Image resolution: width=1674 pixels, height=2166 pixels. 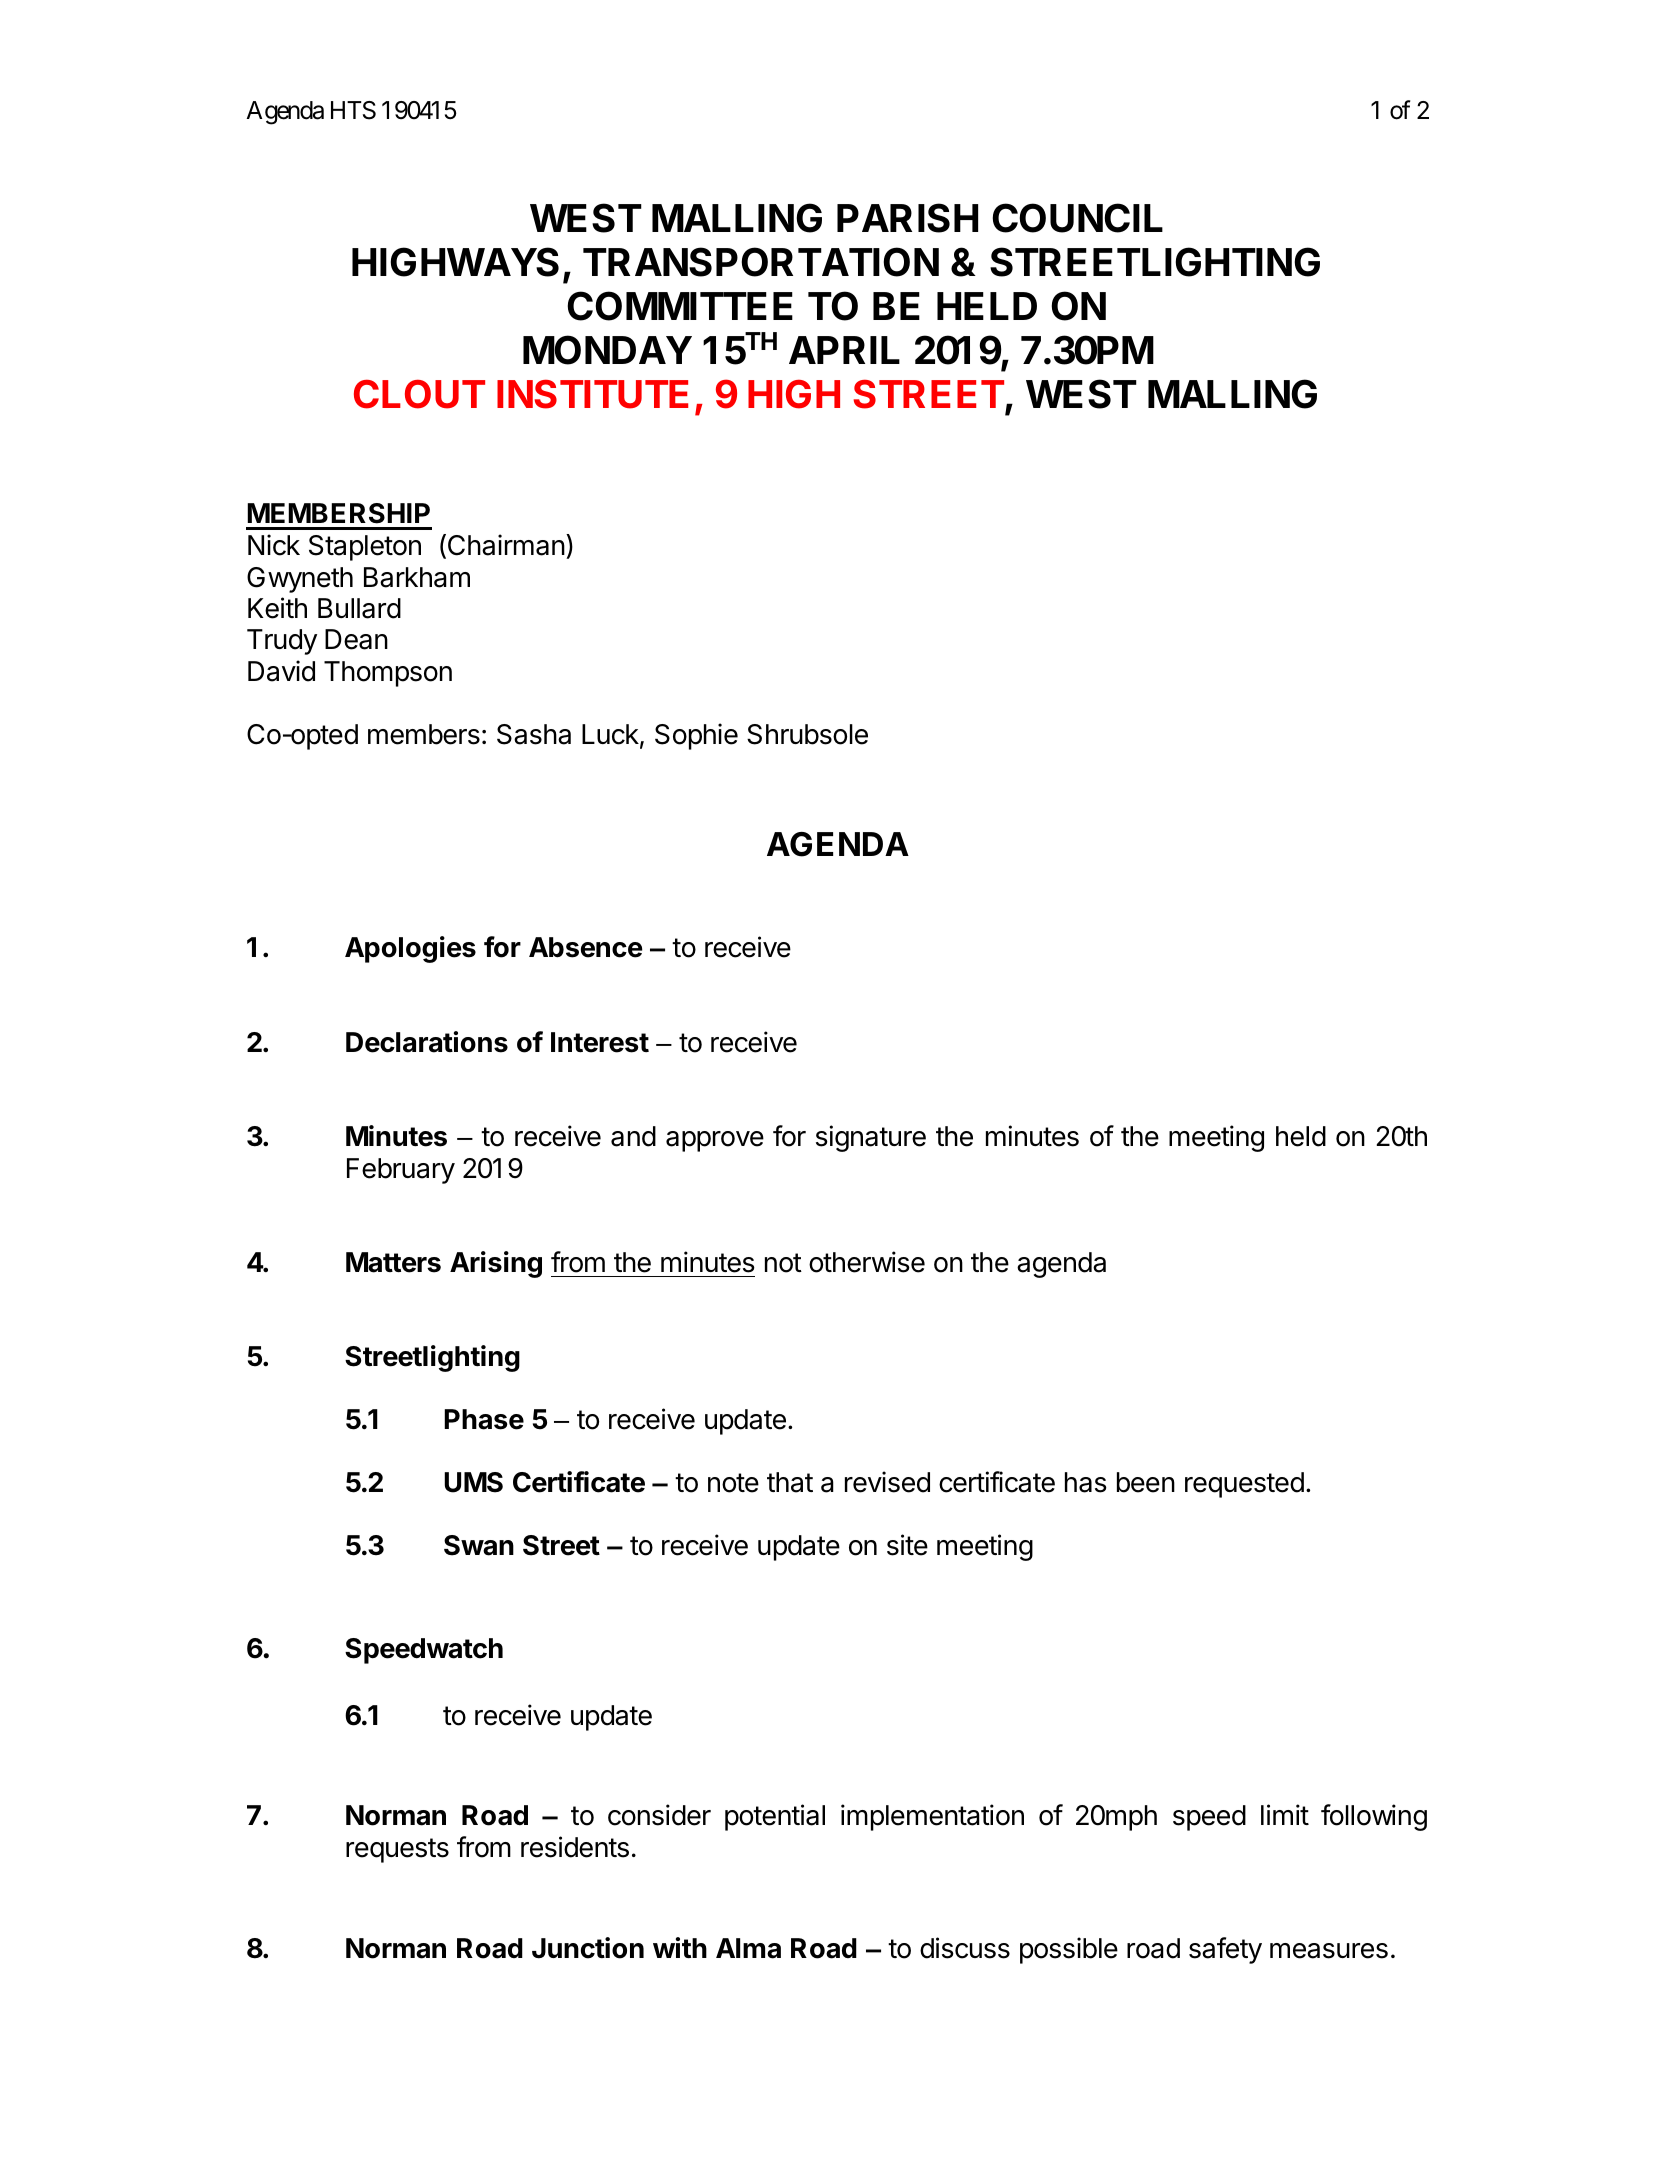 I want to click on Sophie, so click(x=696, y=736).
